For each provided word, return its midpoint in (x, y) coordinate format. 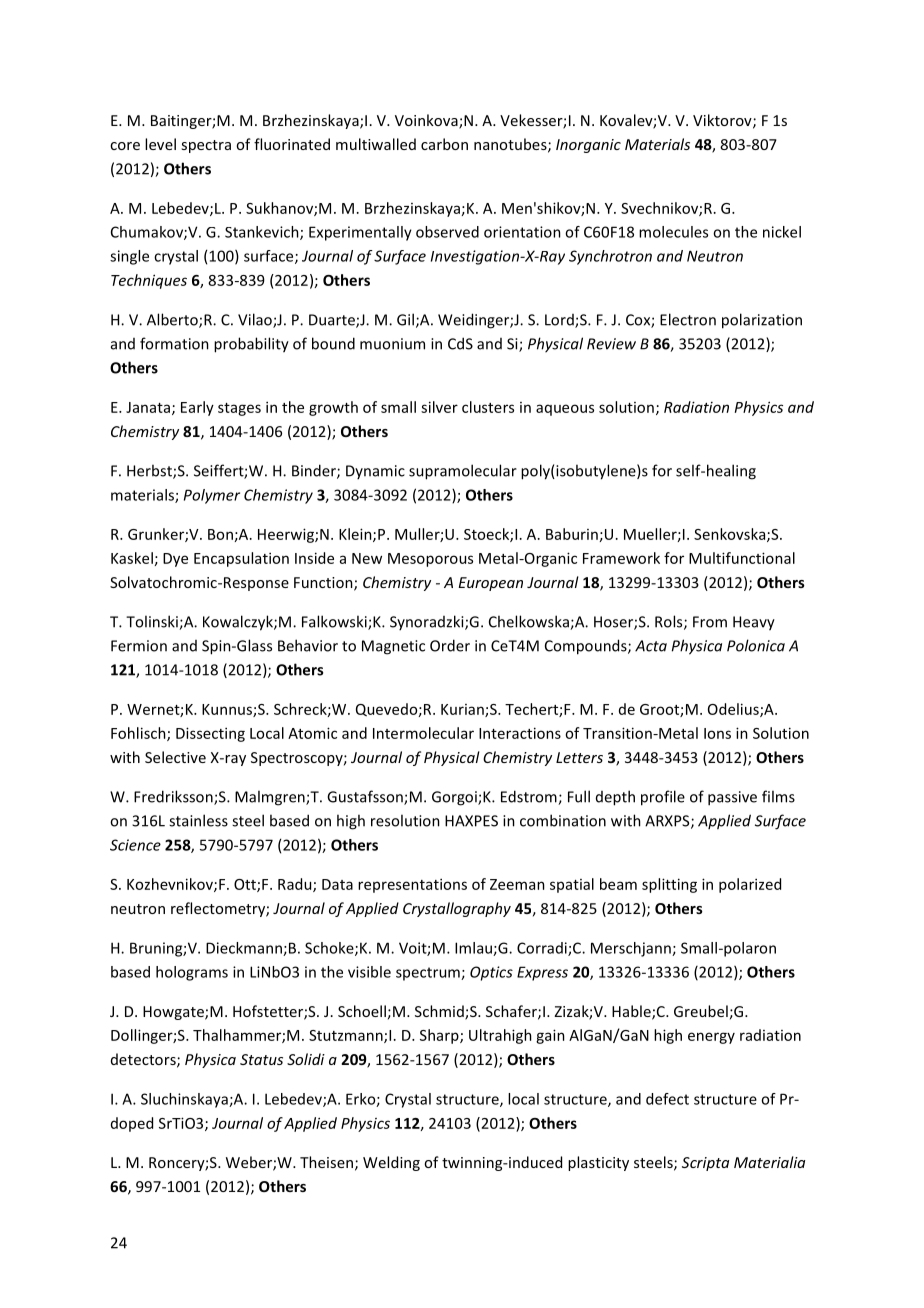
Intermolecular (423, 733)
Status (261, 1059)
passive (732, 798)
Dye (175, 560)
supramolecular (463, 472)
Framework (621, 558)
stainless (198, 820)
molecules (673, 232)
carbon (444, 144)
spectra (206, 146)
